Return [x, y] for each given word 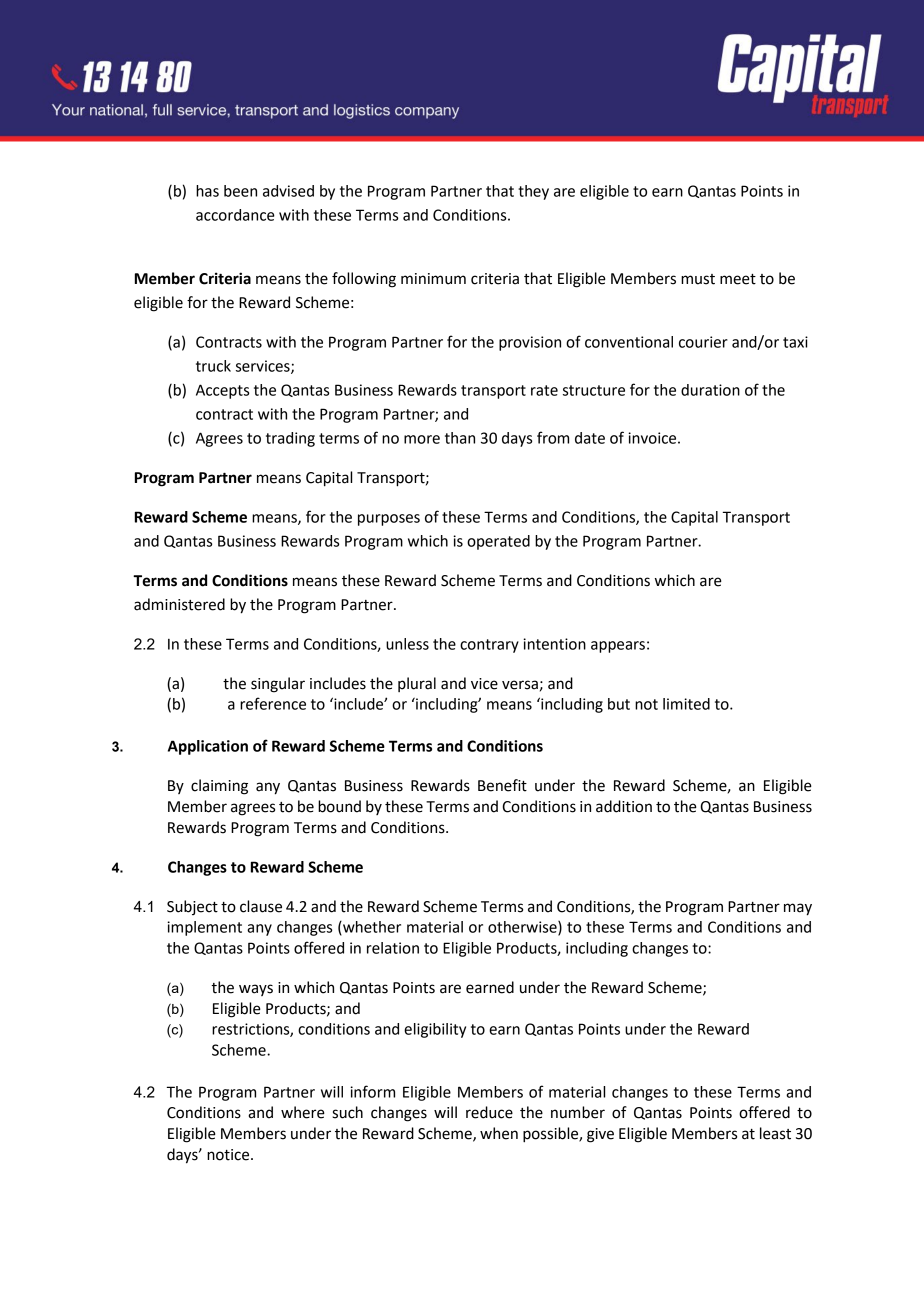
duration [710, 390]
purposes [389, 520]
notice [229, 1155]
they [533, 192]
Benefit [502, 785]
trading [290, 439]
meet [738, 279]
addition [624, 806]
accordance [235, 215]
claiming [219, 787]
